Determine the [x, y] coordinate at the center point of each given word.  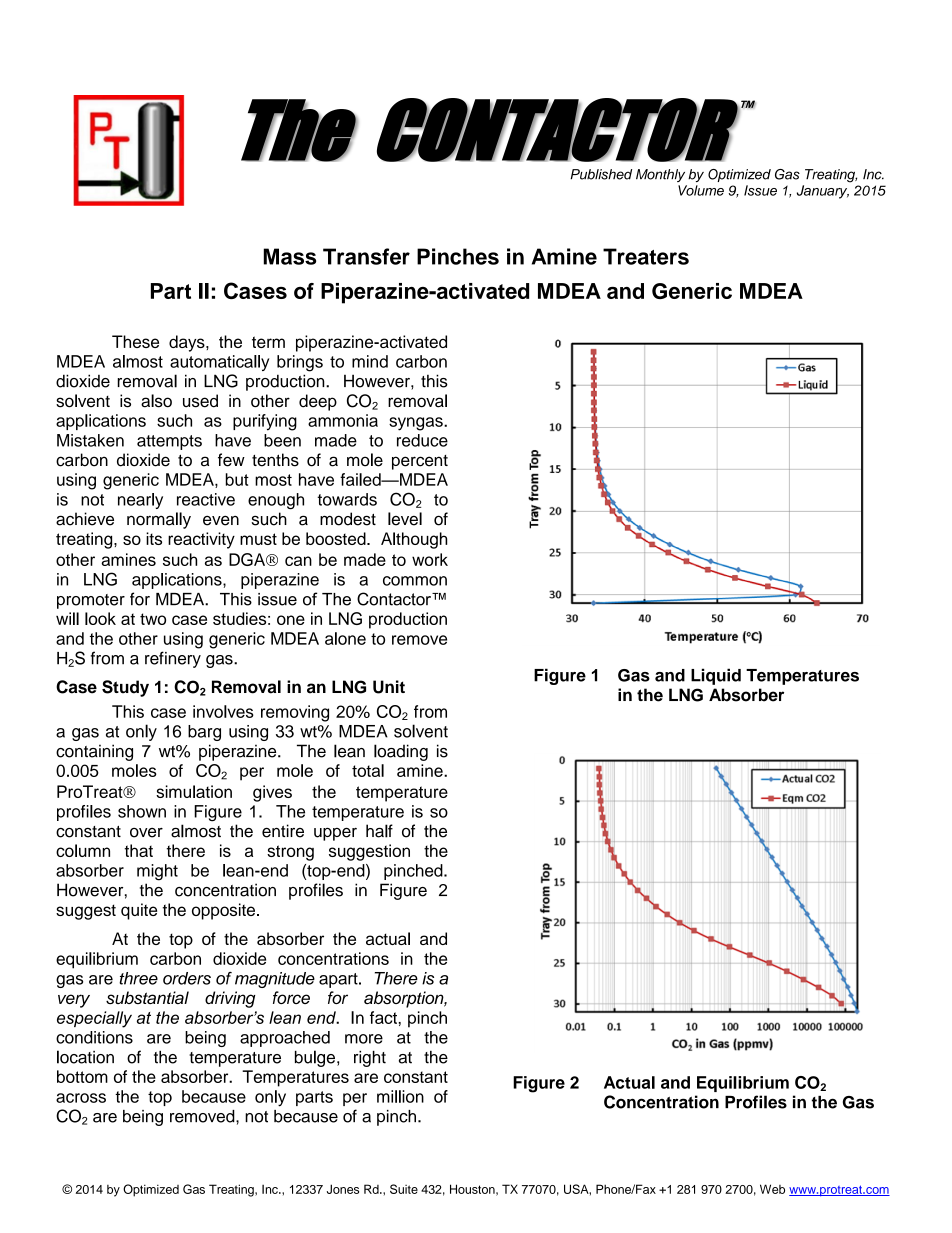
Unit [389, 687]
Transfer [366, 256]
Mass [289, 256]
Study [125, 688]
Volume [701, 190]
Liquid [716, 676]
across [81, 1098]
